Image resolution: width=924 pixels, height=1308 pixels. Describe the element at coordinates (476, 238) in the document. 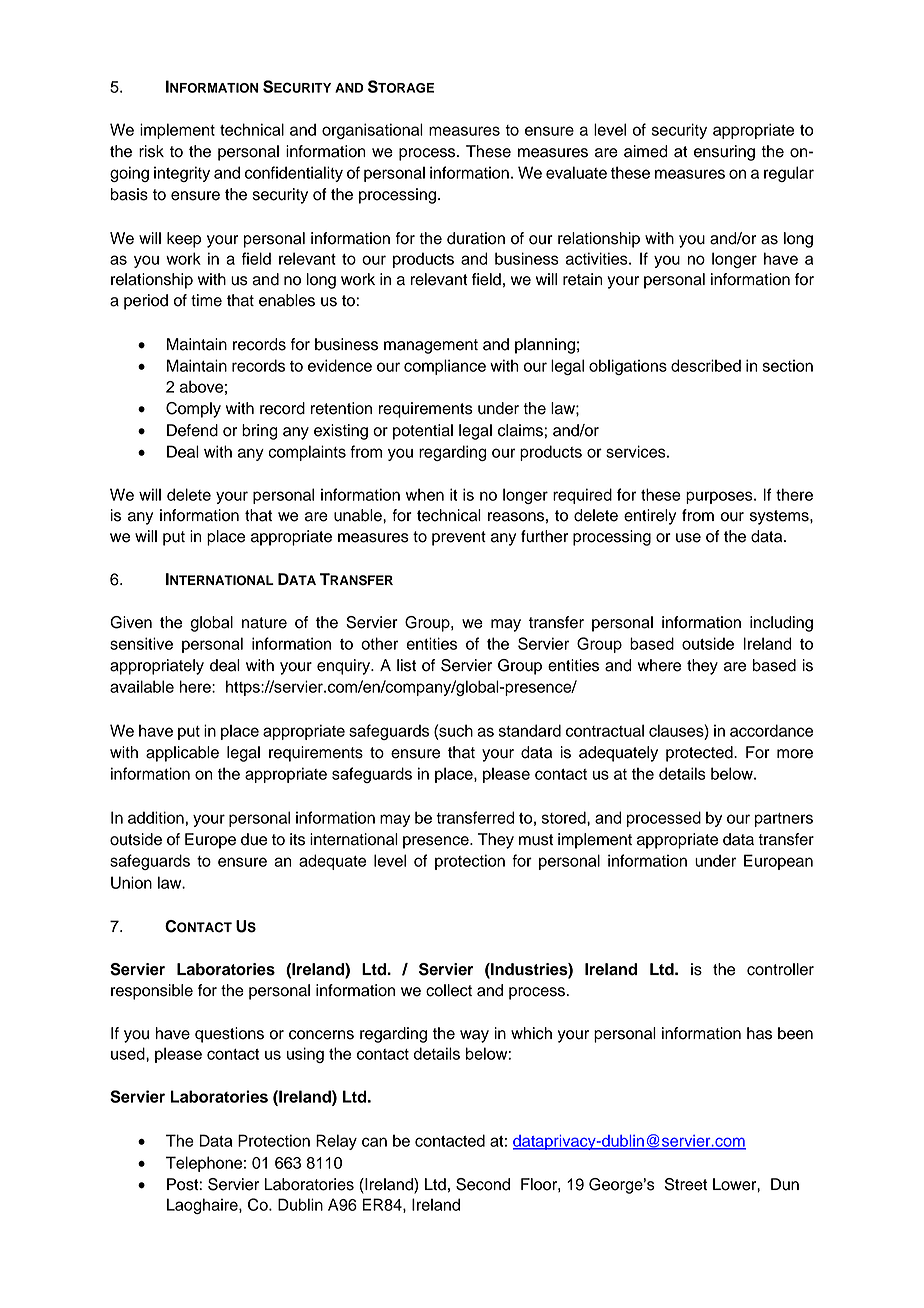

I see `duration` at that location.
